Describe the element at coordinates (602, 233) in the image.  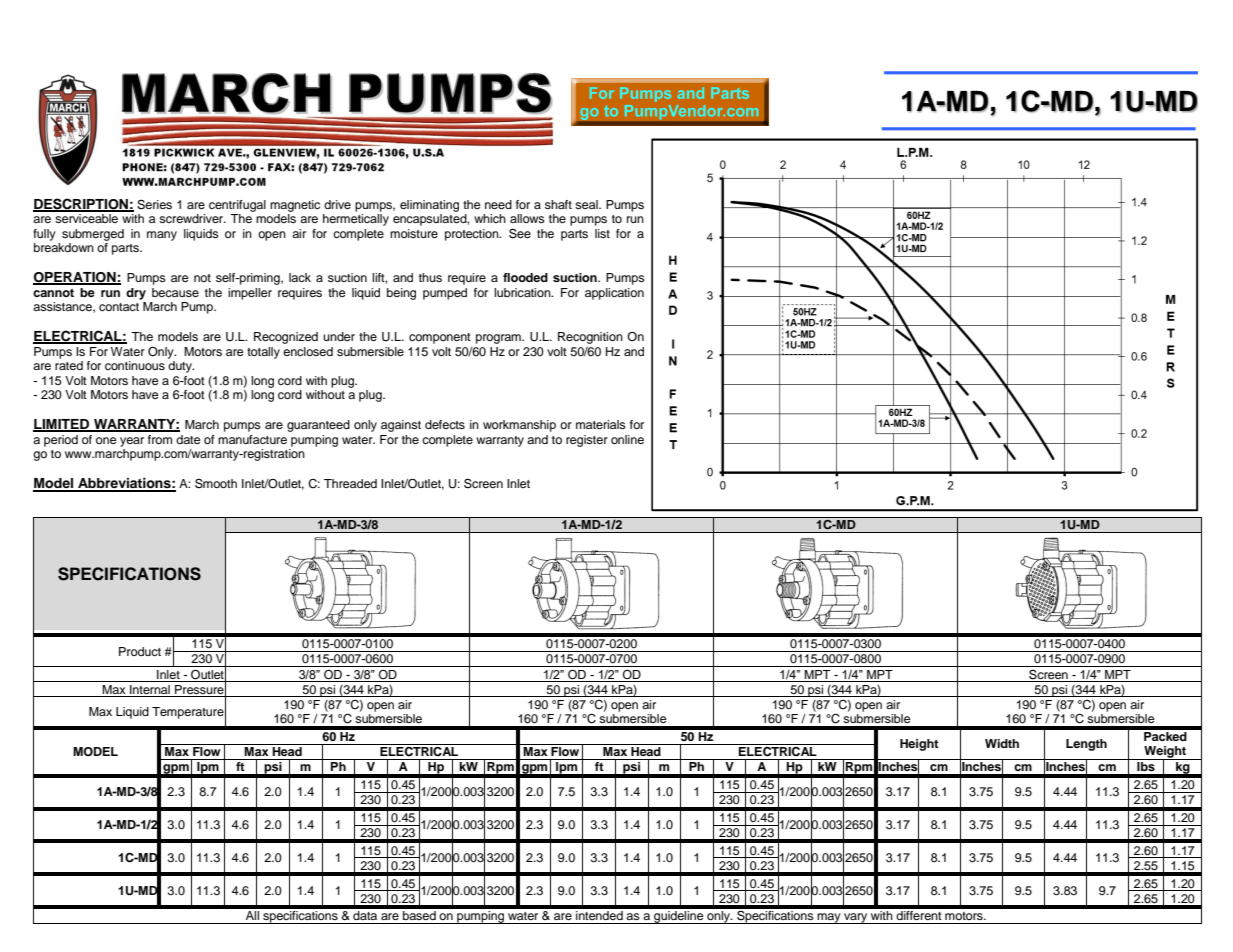
I see `list` at that location.
